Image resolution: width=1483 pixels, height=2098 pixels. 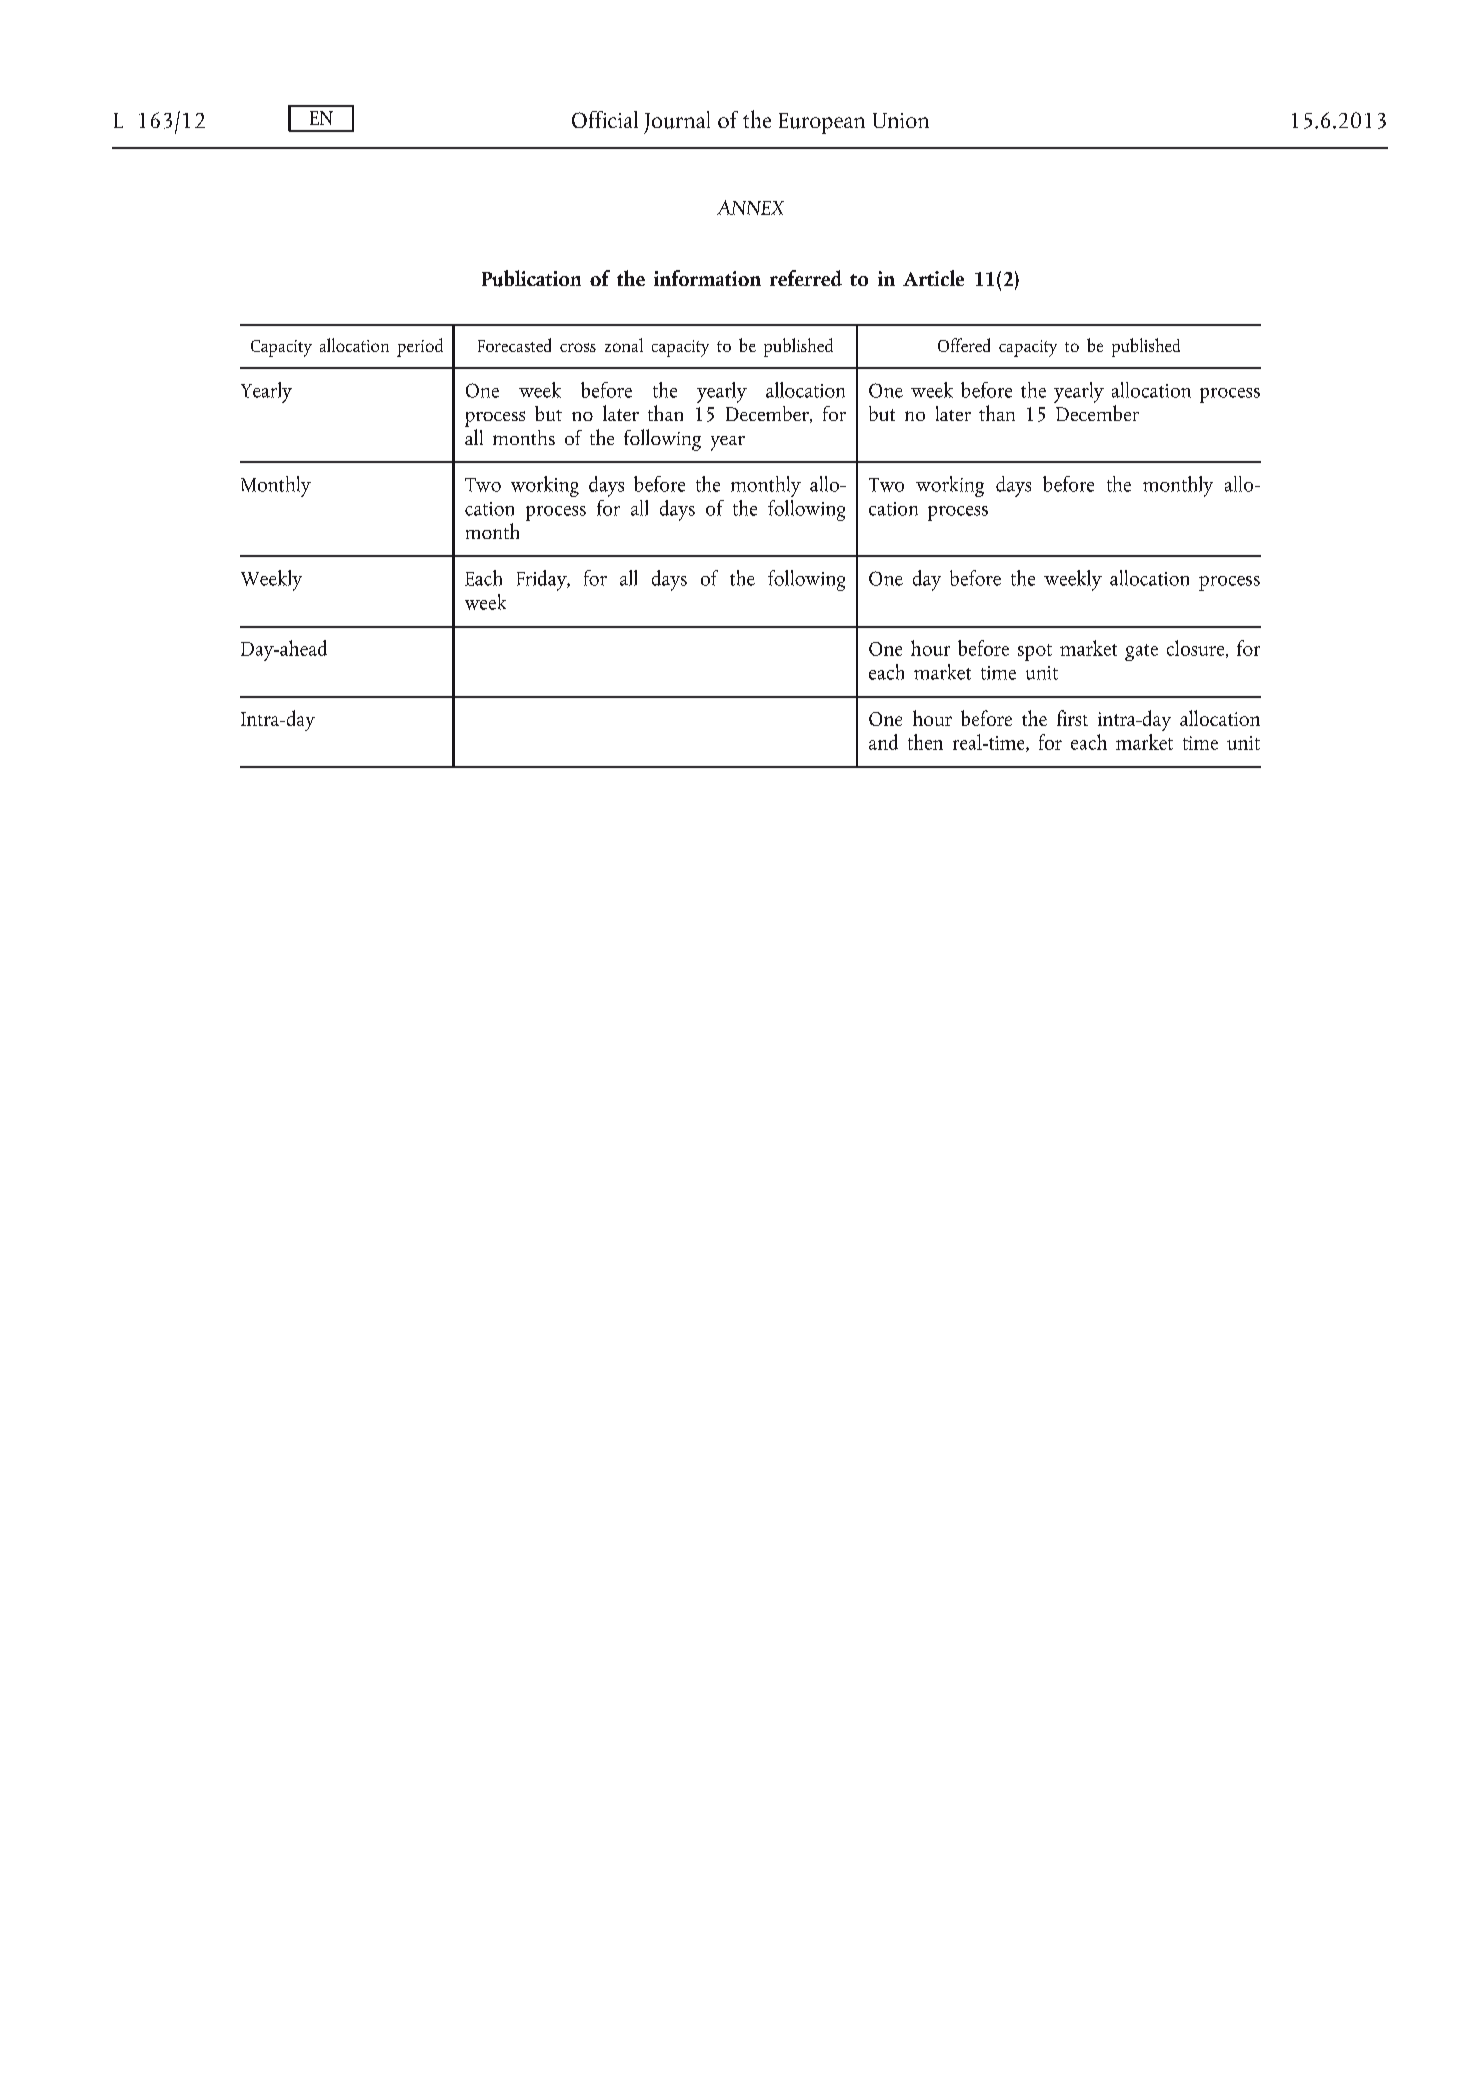 What do you see at coordinates (1141, 652) in the screenshot?
I see `gate` at bounding box center [1141, 652].
